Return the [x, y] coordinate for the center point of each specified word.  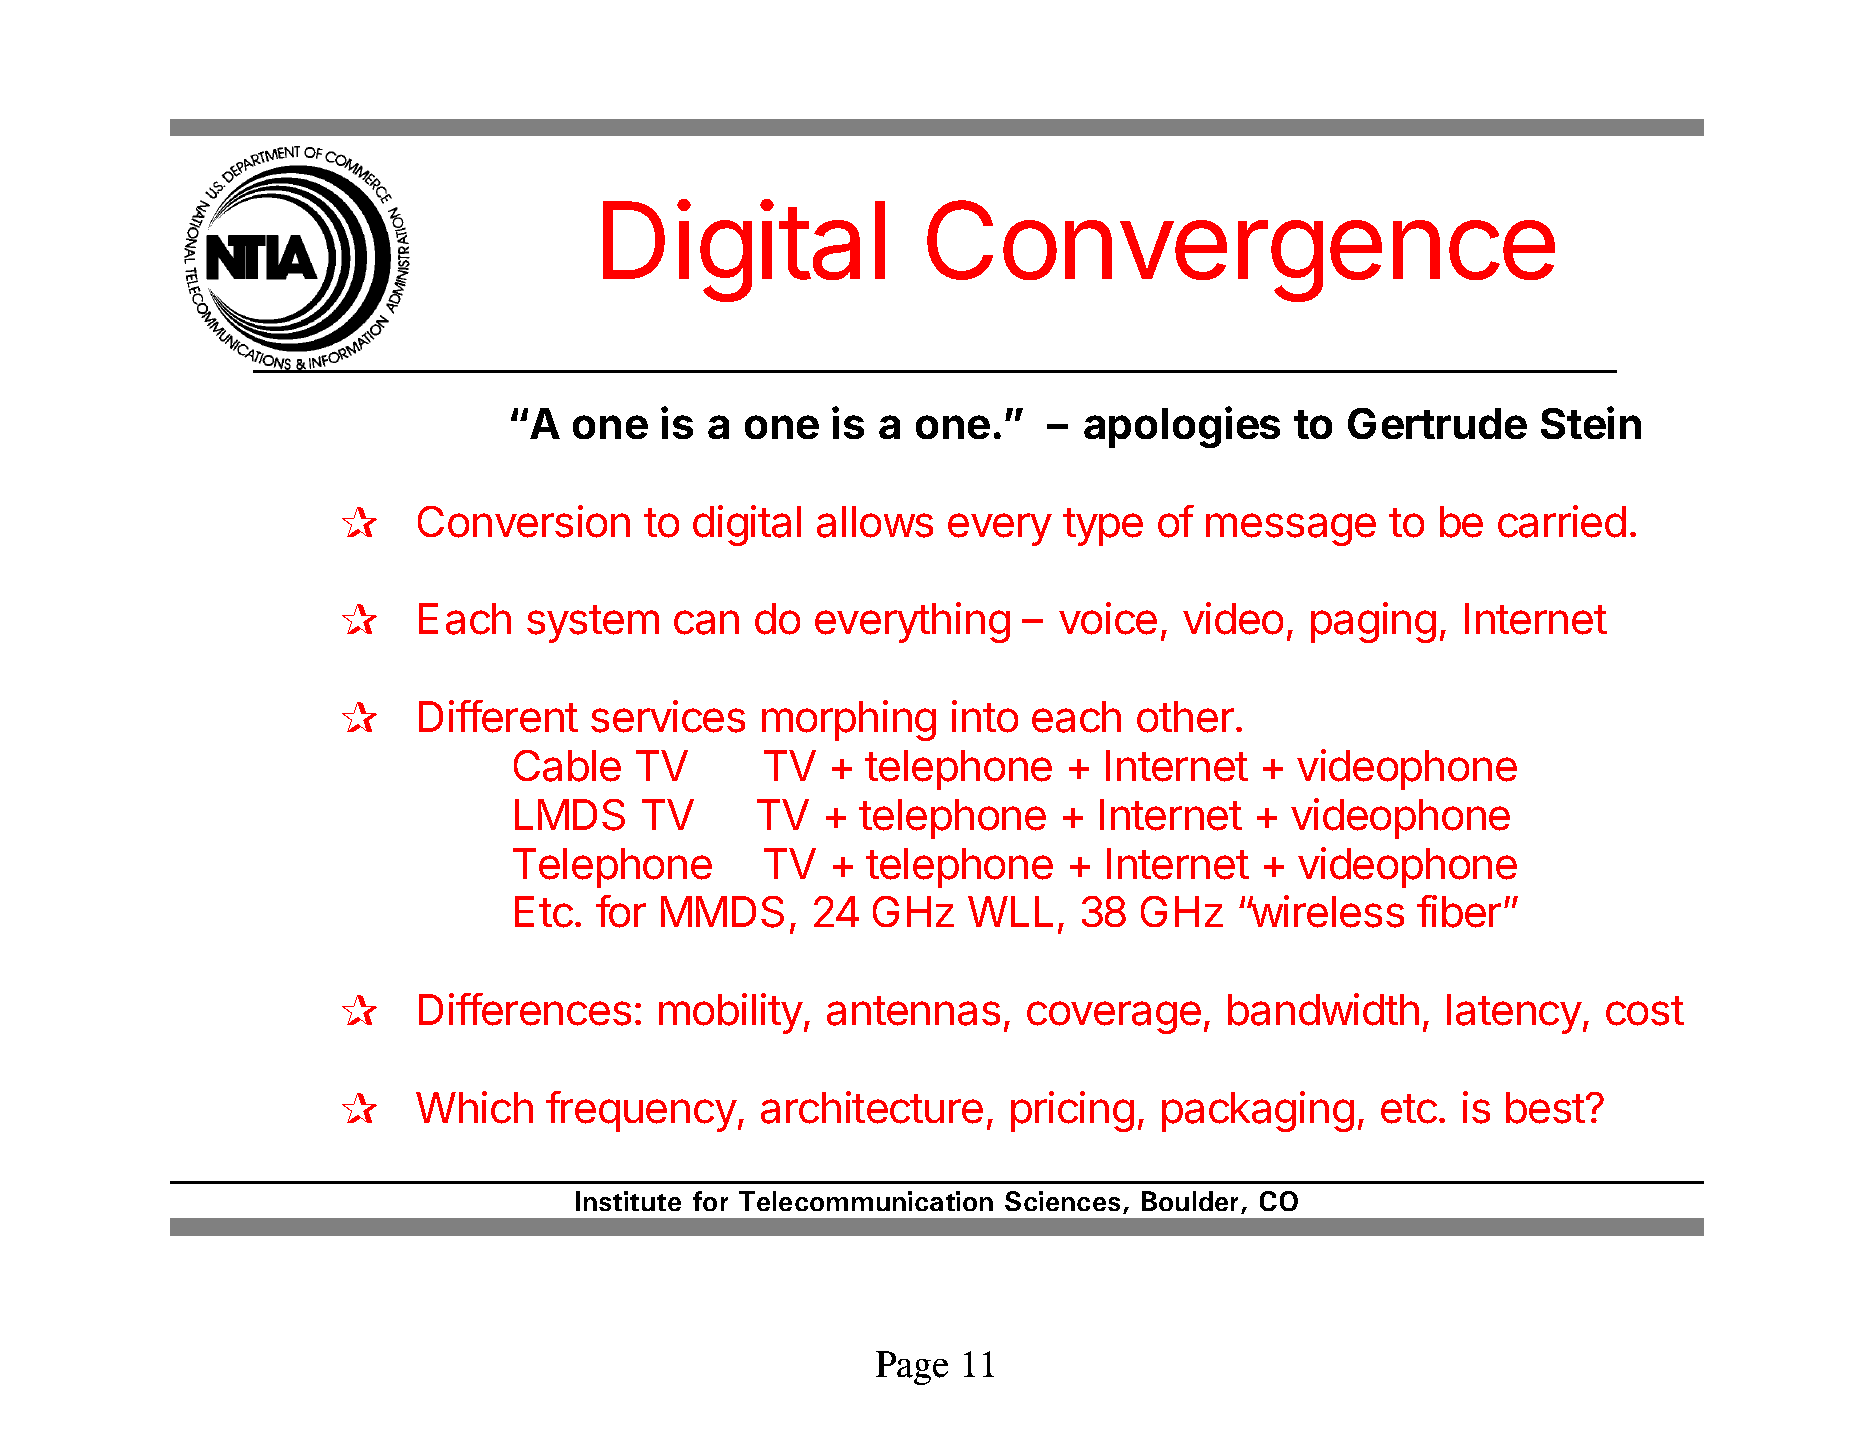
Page [912, 1368]
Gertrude [1437, 423]
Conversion [524, 521]
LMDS [570, 815]
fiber [1459, 911]
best [1545, 1108]
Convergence [1241, 251]
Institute [628, 1201]
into [985, 716]
